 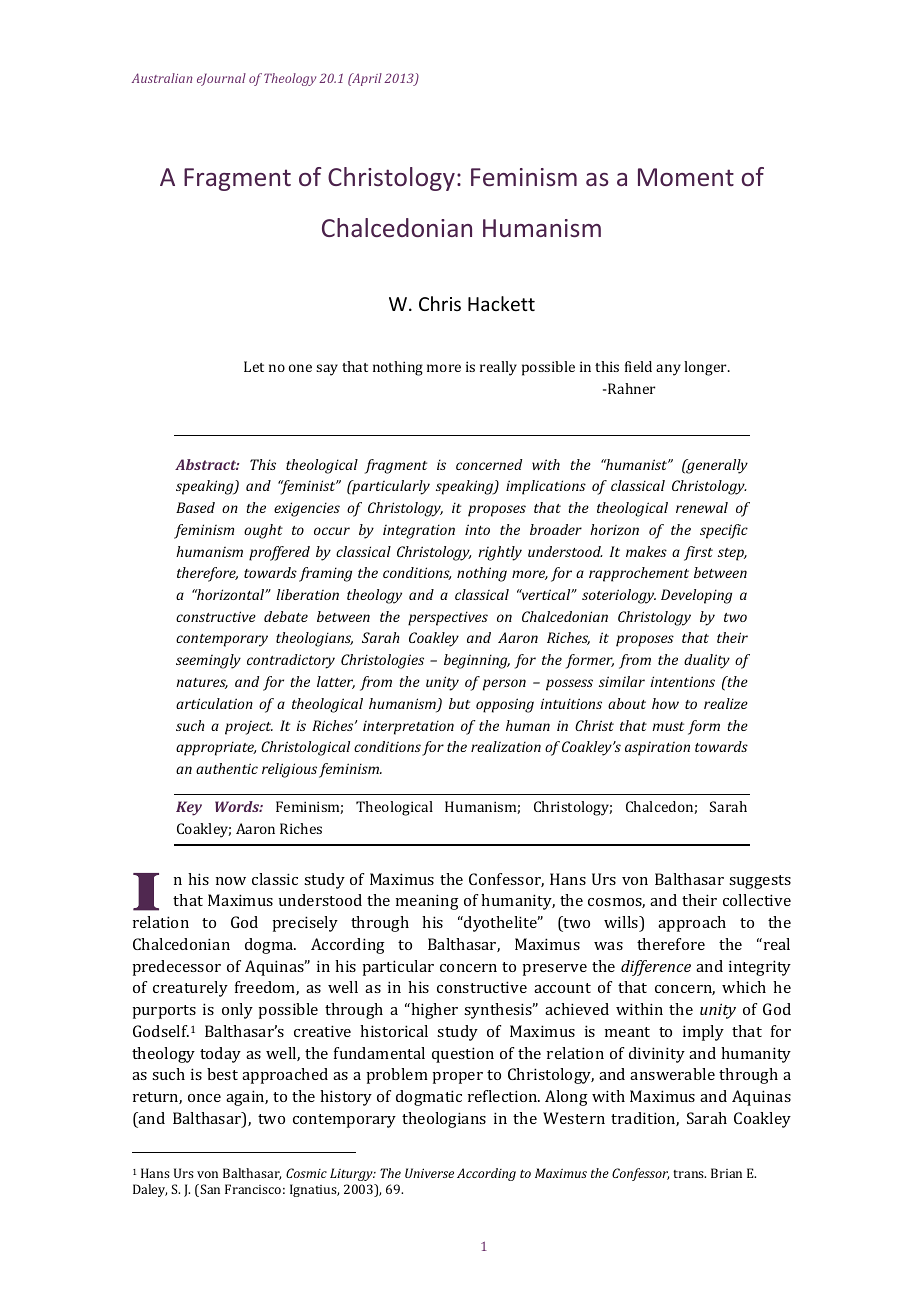 I want to click on Australian, so click(x=162, y=78).
